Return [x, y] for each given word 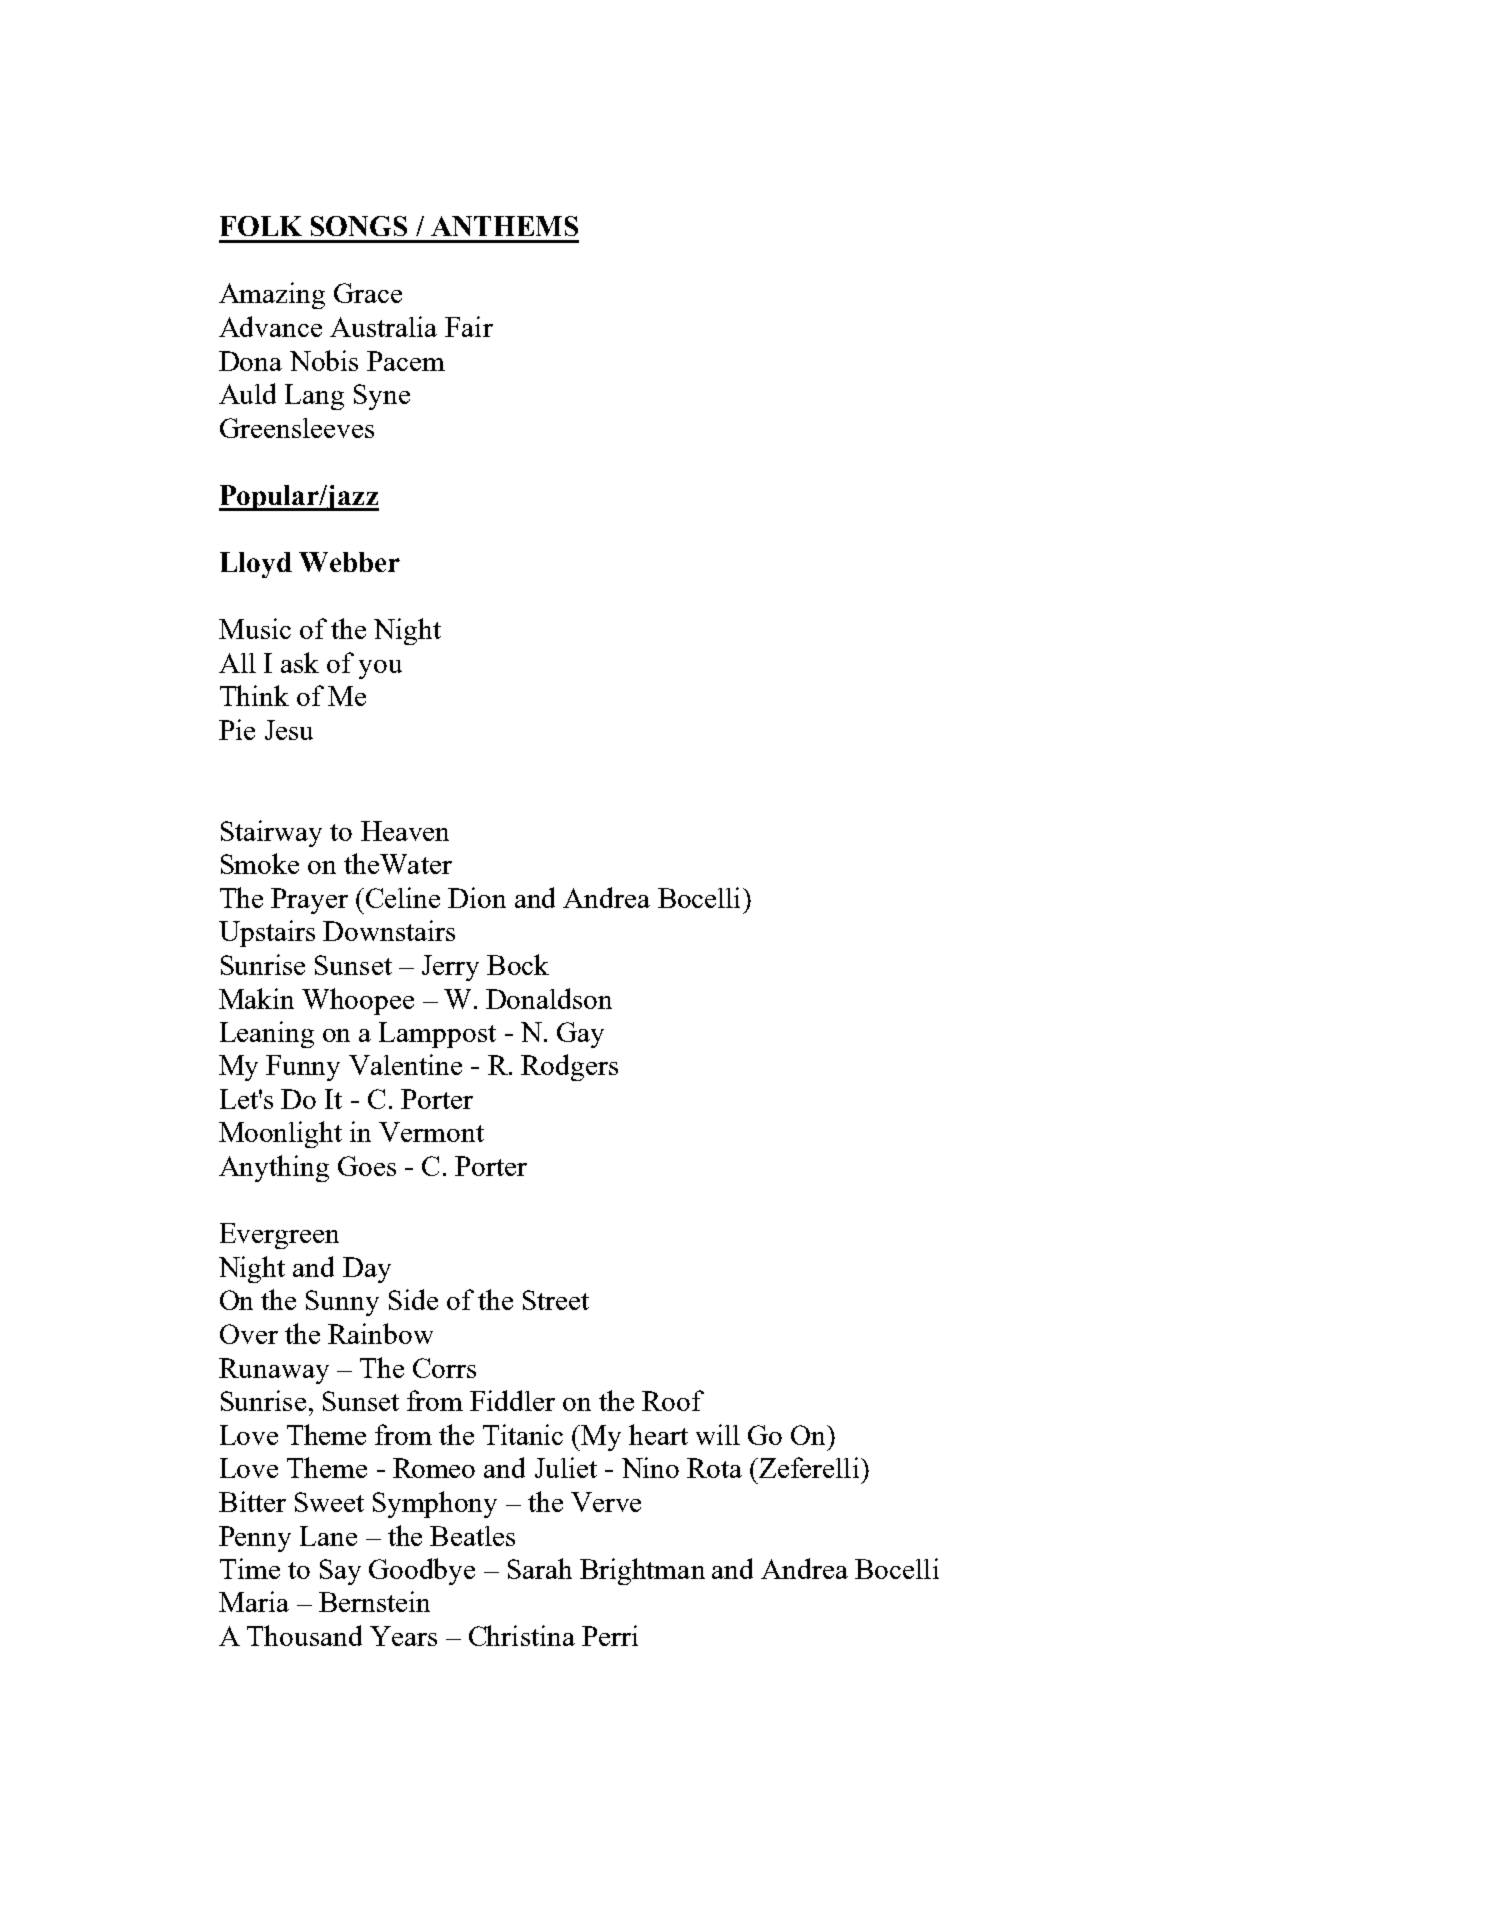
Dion [477, 897]
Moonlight [280, 1134]
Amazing [272, 295]
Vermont [431, 1132]
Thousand [304, 1635]
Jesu [289, 730]
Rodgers [569, 1067]
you [380, 669]
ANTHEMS [504, 226]
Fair [469, 326]
